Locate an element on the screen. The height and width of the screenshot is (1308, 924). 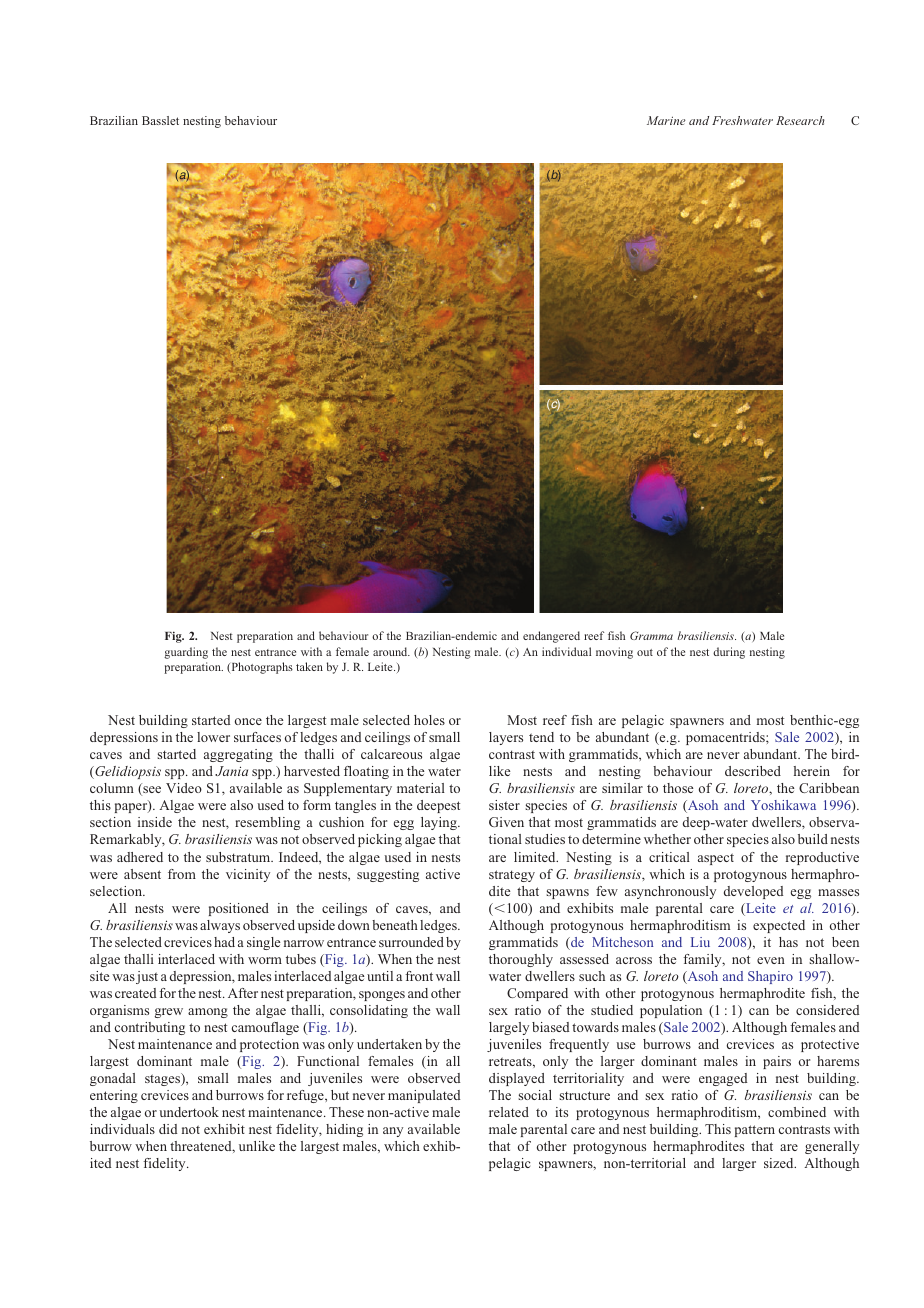
endangered is located at coordinates (551, 637).
